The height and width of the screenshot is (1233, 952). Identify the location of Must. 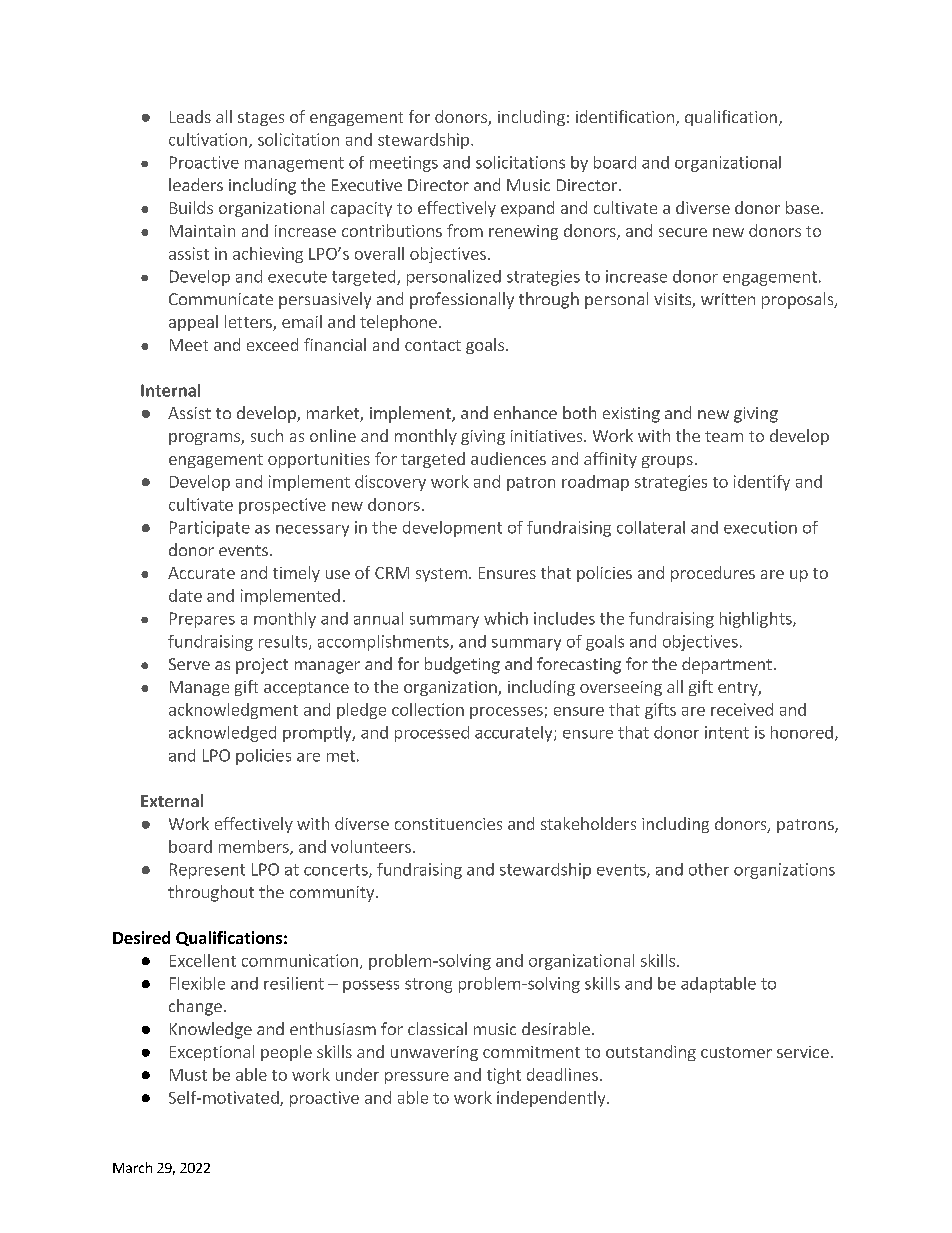
(188, 1075).
